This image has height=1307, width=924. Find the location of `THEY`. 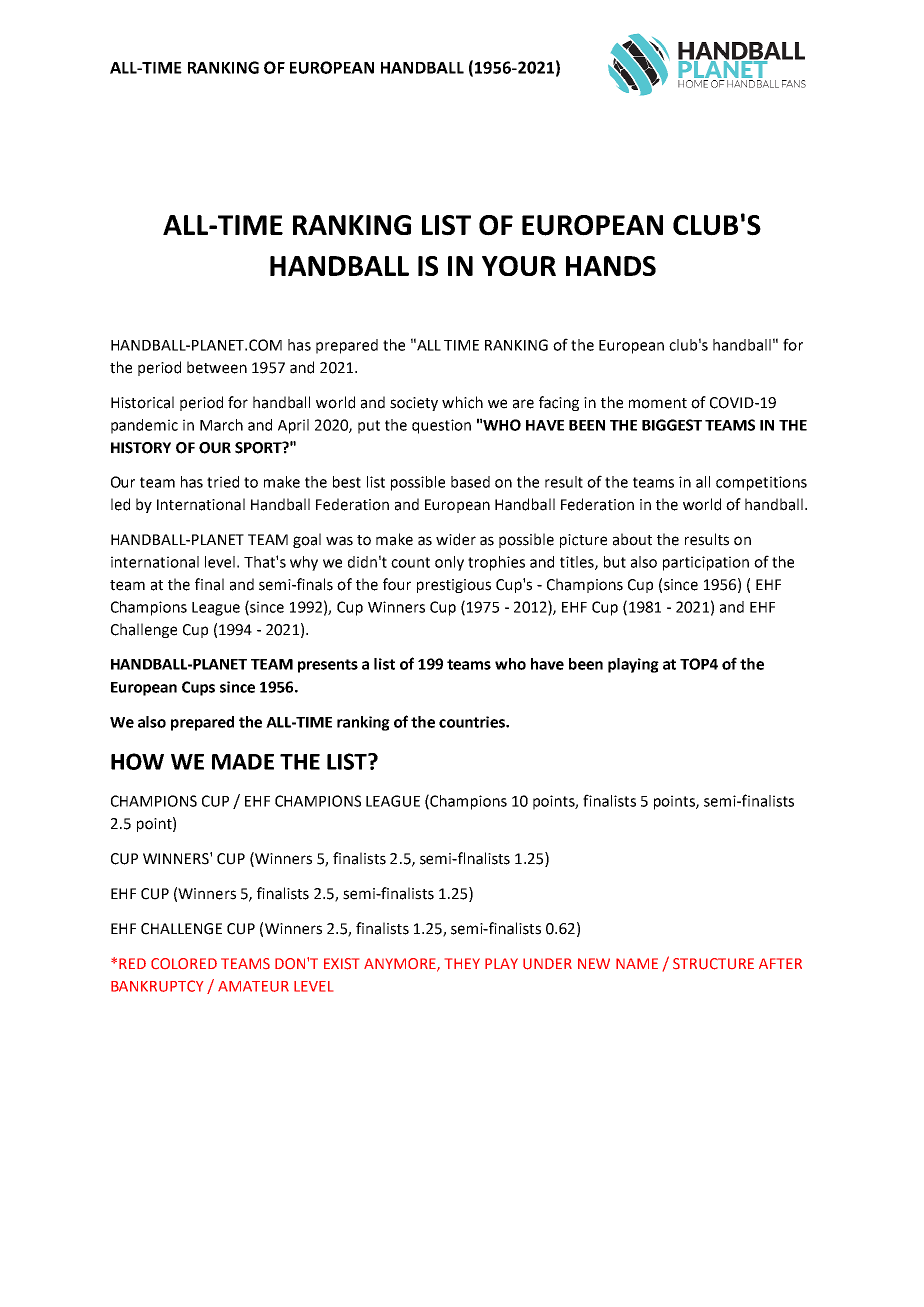

THEY is located at coordinates (462, 963).
